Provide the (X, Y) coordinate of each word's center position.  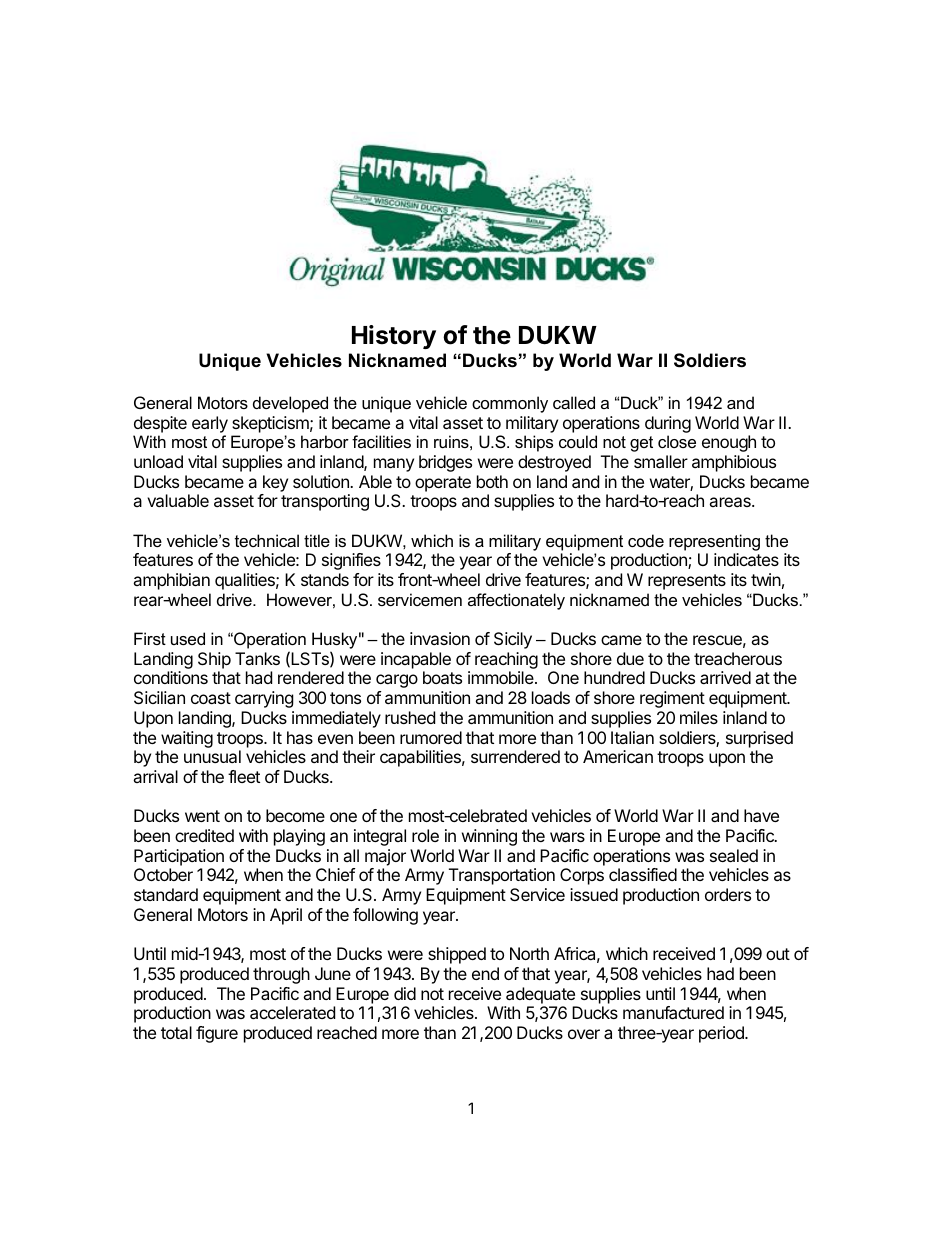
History (394, 337)
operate (443, 484)
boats (442, 677)
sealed (734, 855)
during (668, 424)
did (405, 993)
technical (267, 540)
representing (714, 542)
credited (204, 835)
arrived (725, 677)
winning (489, 837)
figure (217, 1034)
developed (290, 404)
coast (211, 698)
